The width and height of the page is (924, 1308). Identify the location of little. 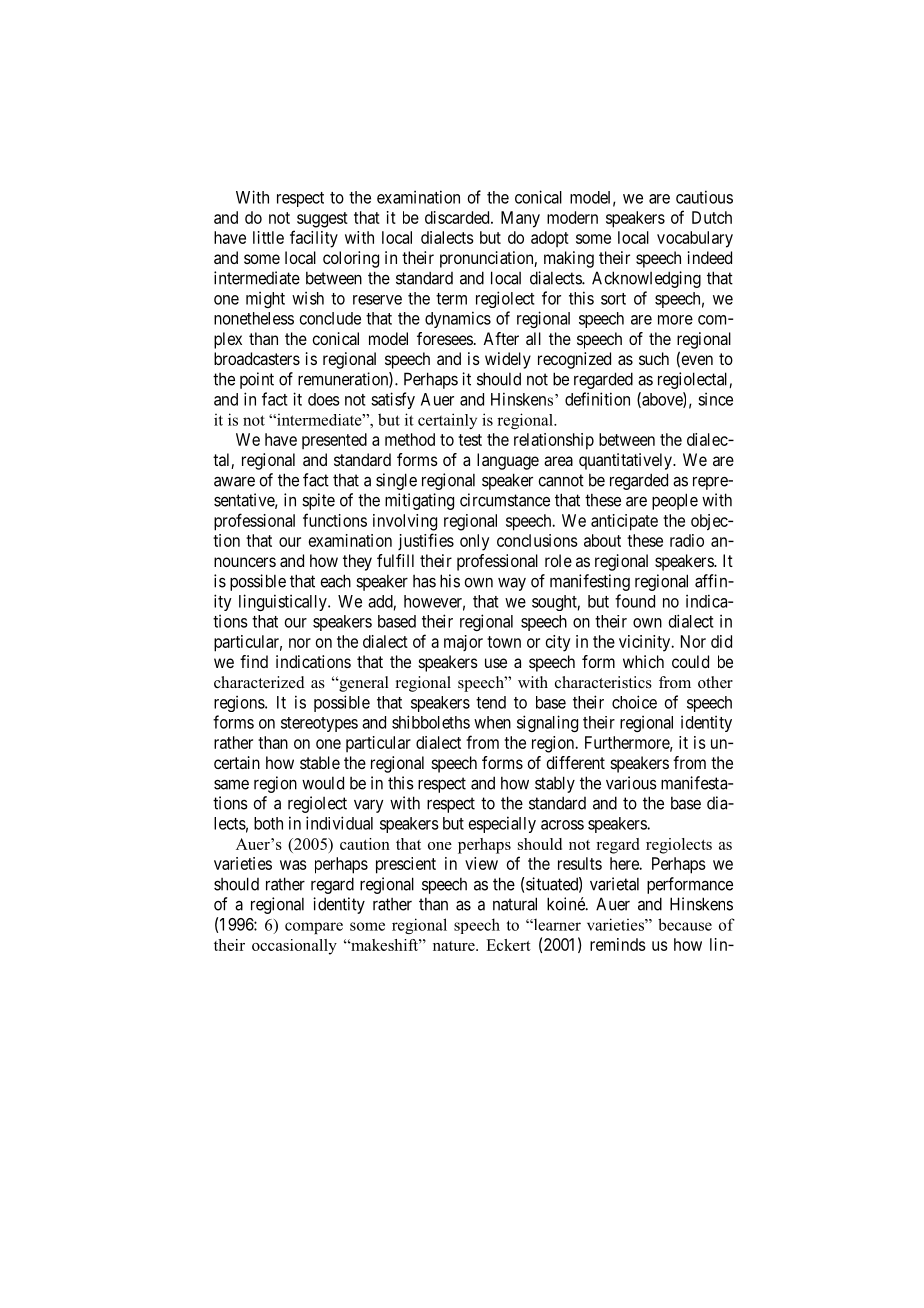
(268, 237).
